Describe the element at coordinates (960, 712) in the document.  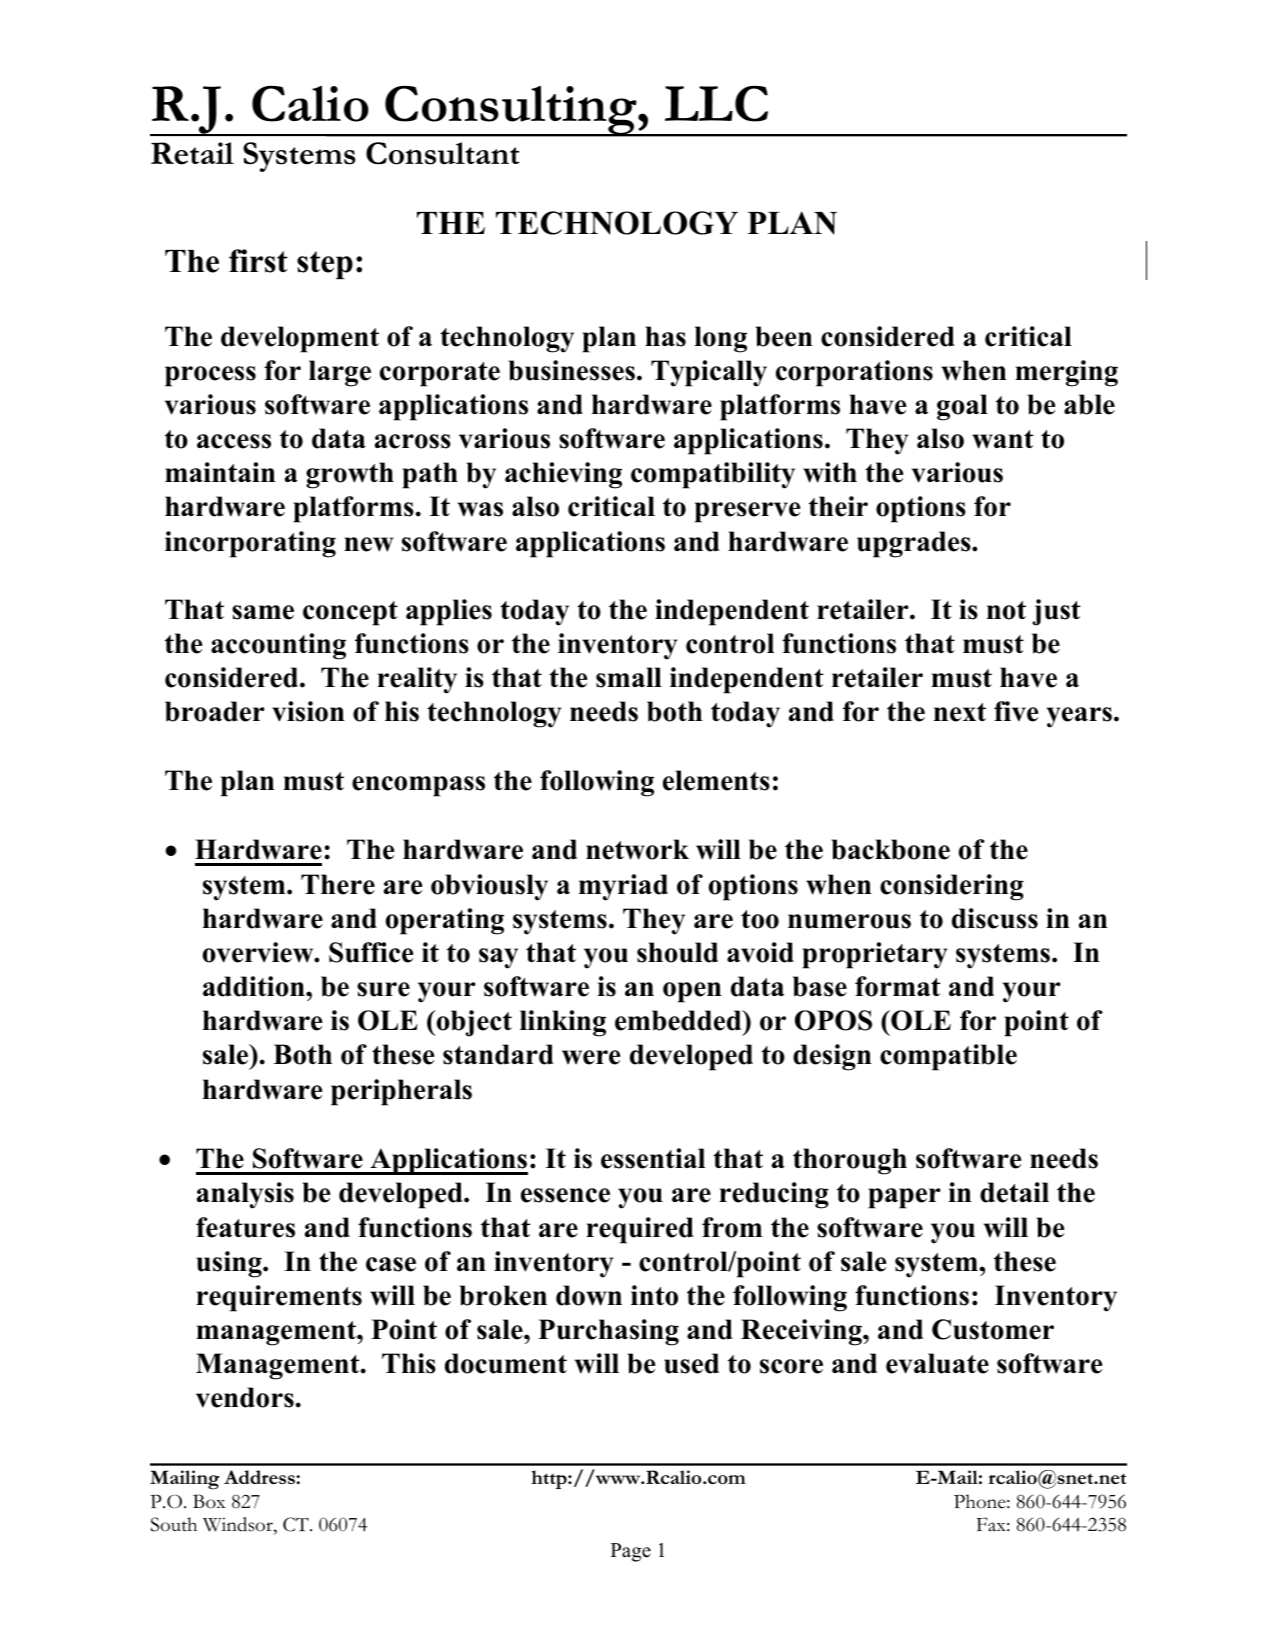
I see `next` at that location.
